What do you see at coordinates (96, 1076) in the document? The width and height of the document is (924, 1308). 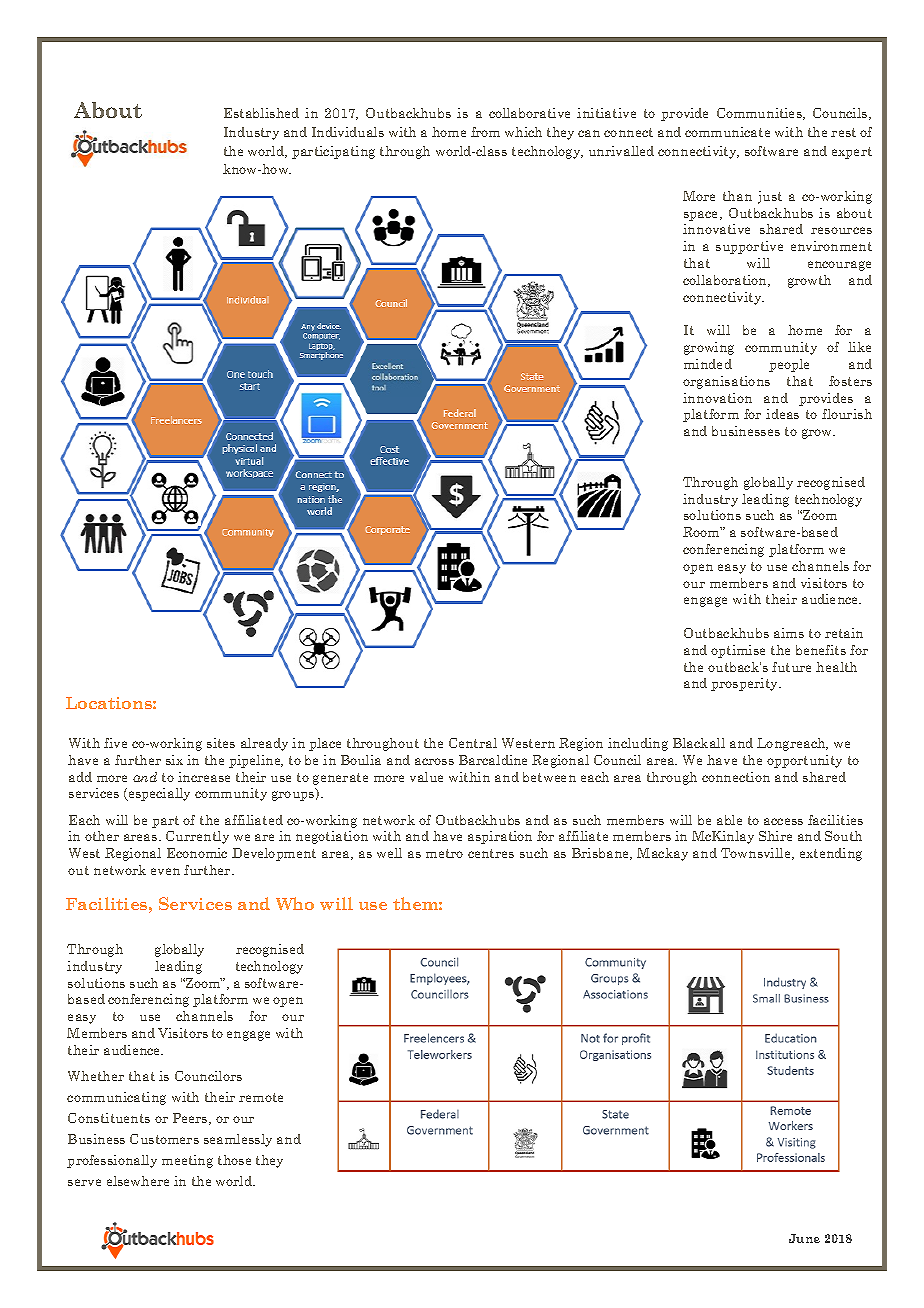 I see `Whether` at bounding box center [96, 1076].
